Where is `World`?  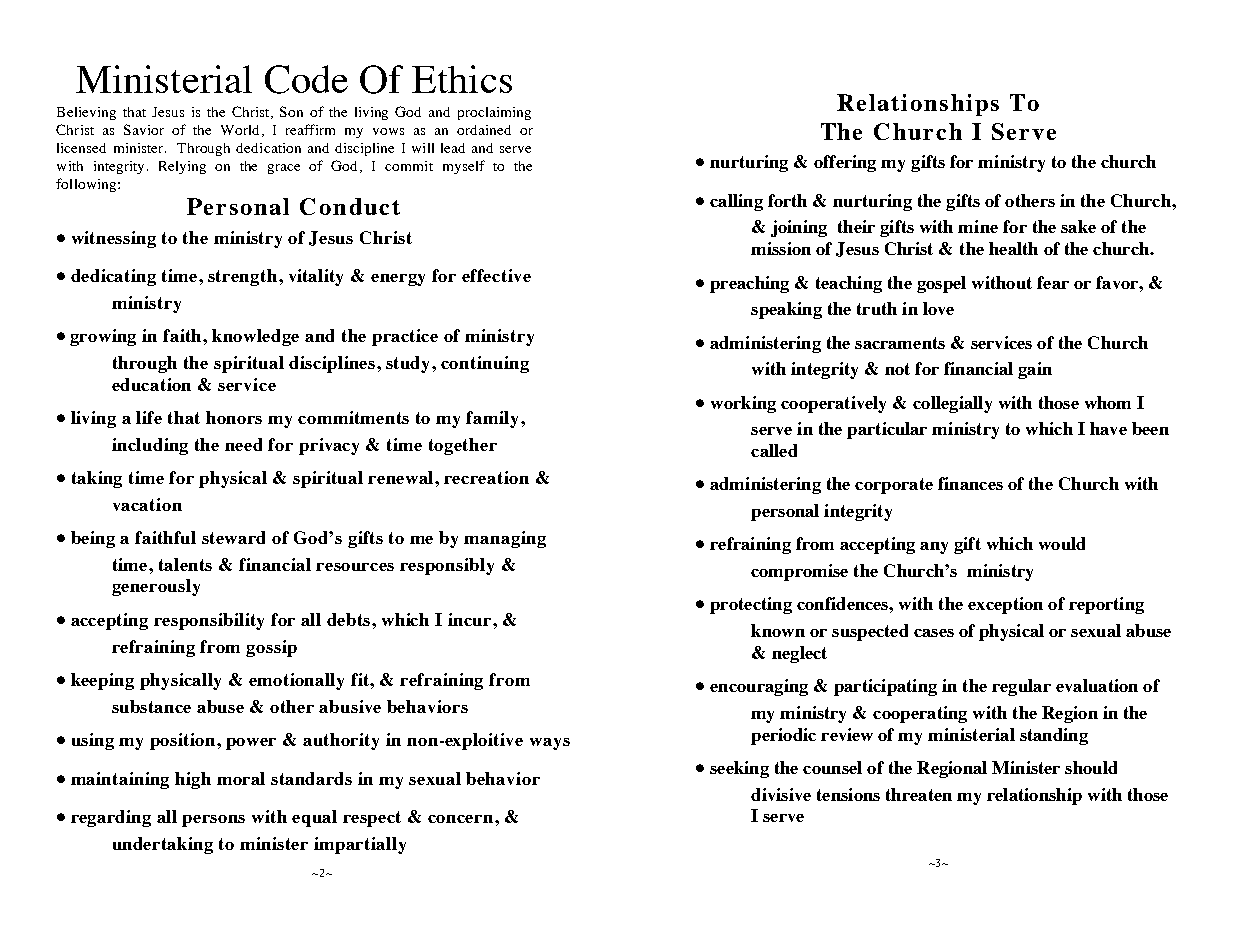
World is located at coordinates (240, 130).
